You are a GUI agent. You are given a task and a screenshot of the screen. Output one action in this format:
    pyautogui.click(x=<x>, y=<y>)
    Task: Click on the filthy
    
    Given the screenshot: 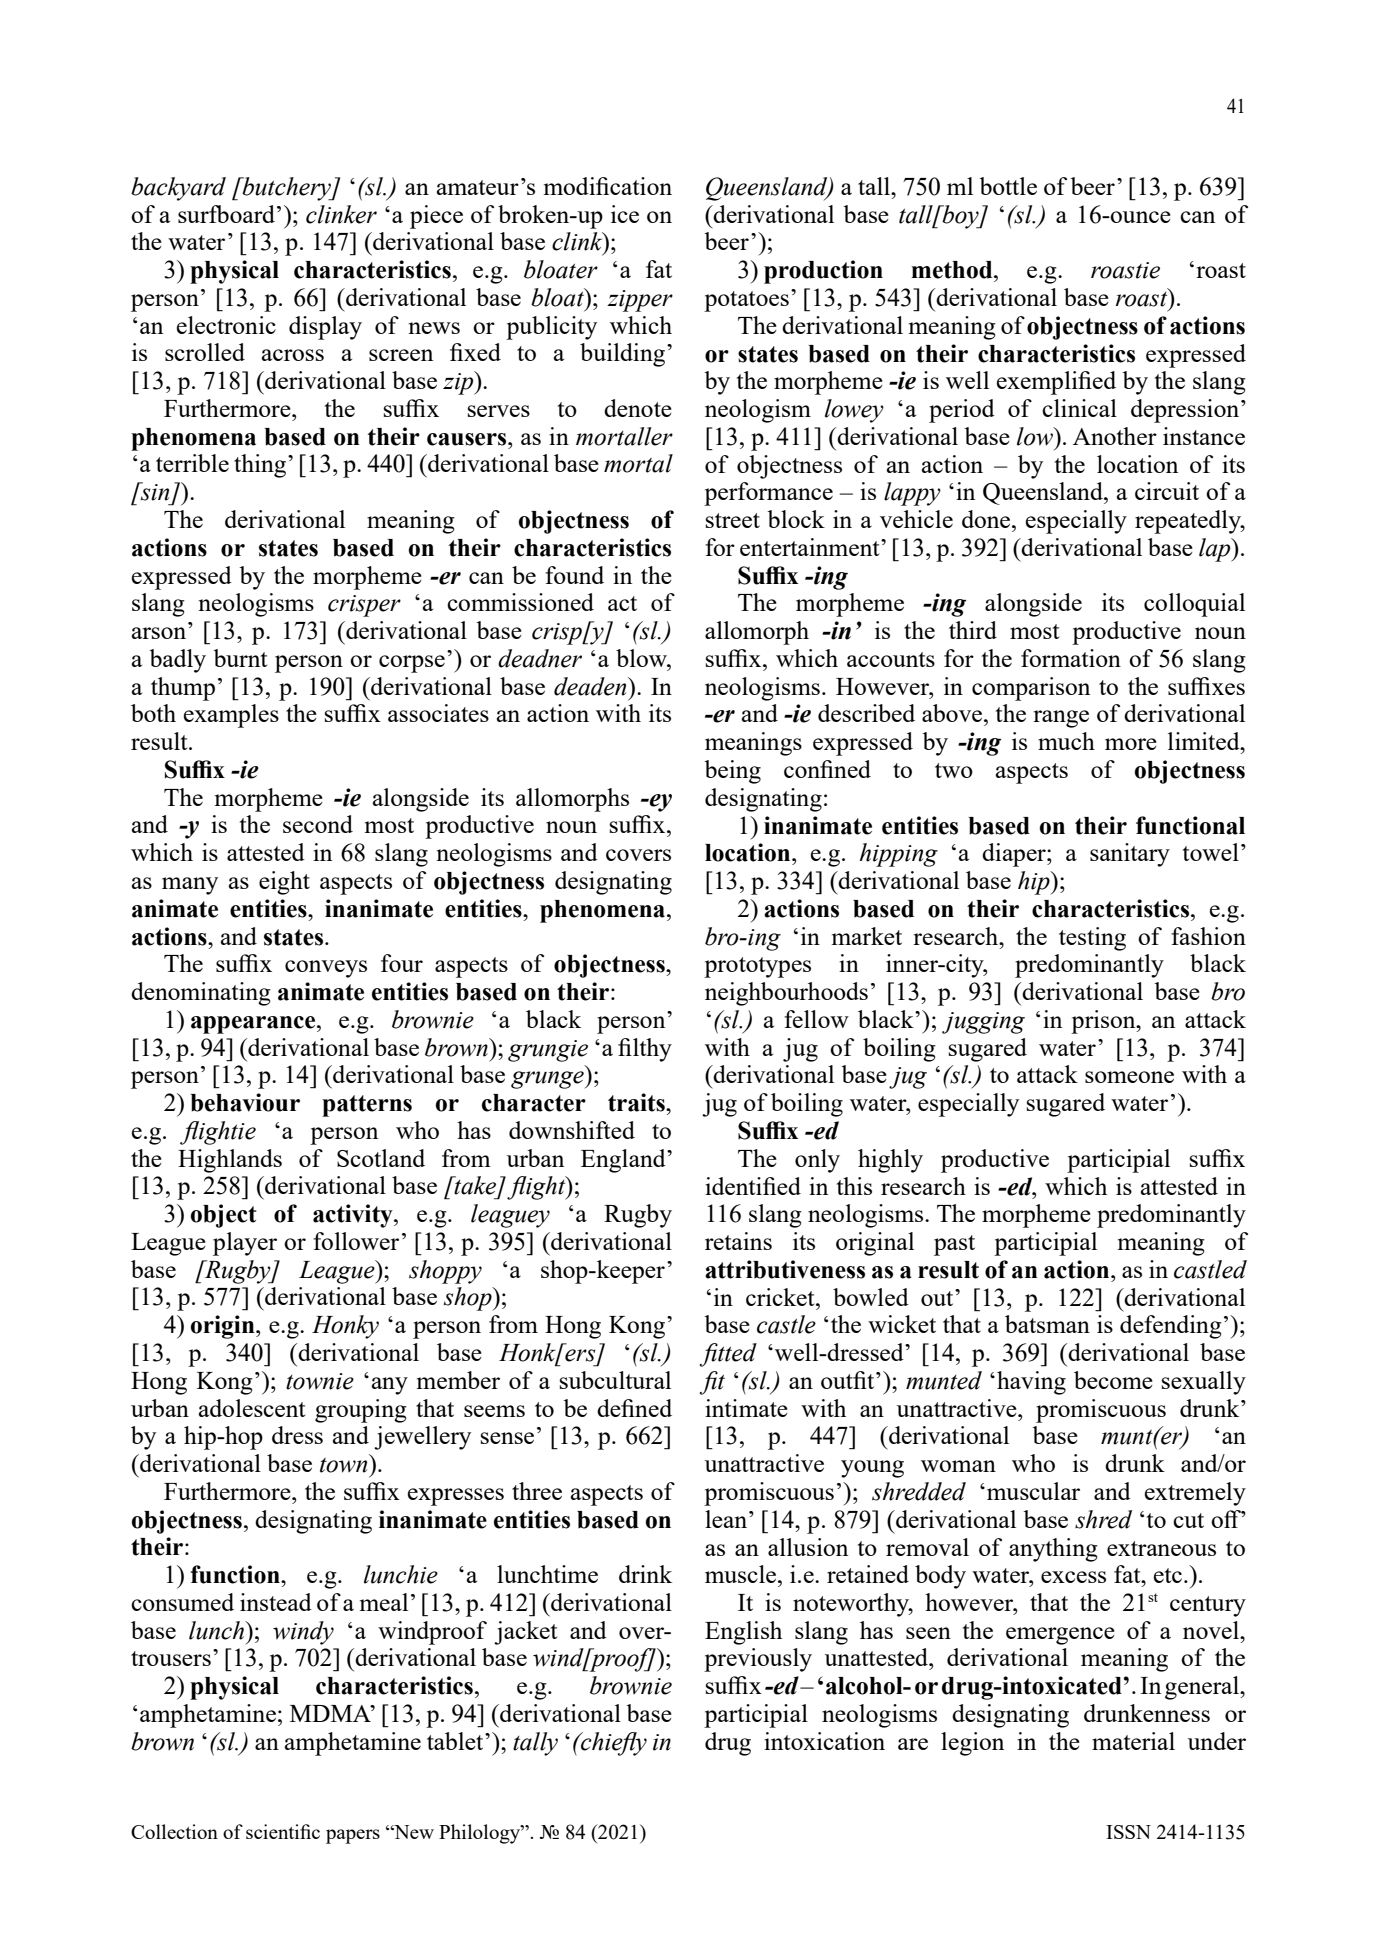 What is the action you would take?
    pyautogui.click(x=645, y=1050)
